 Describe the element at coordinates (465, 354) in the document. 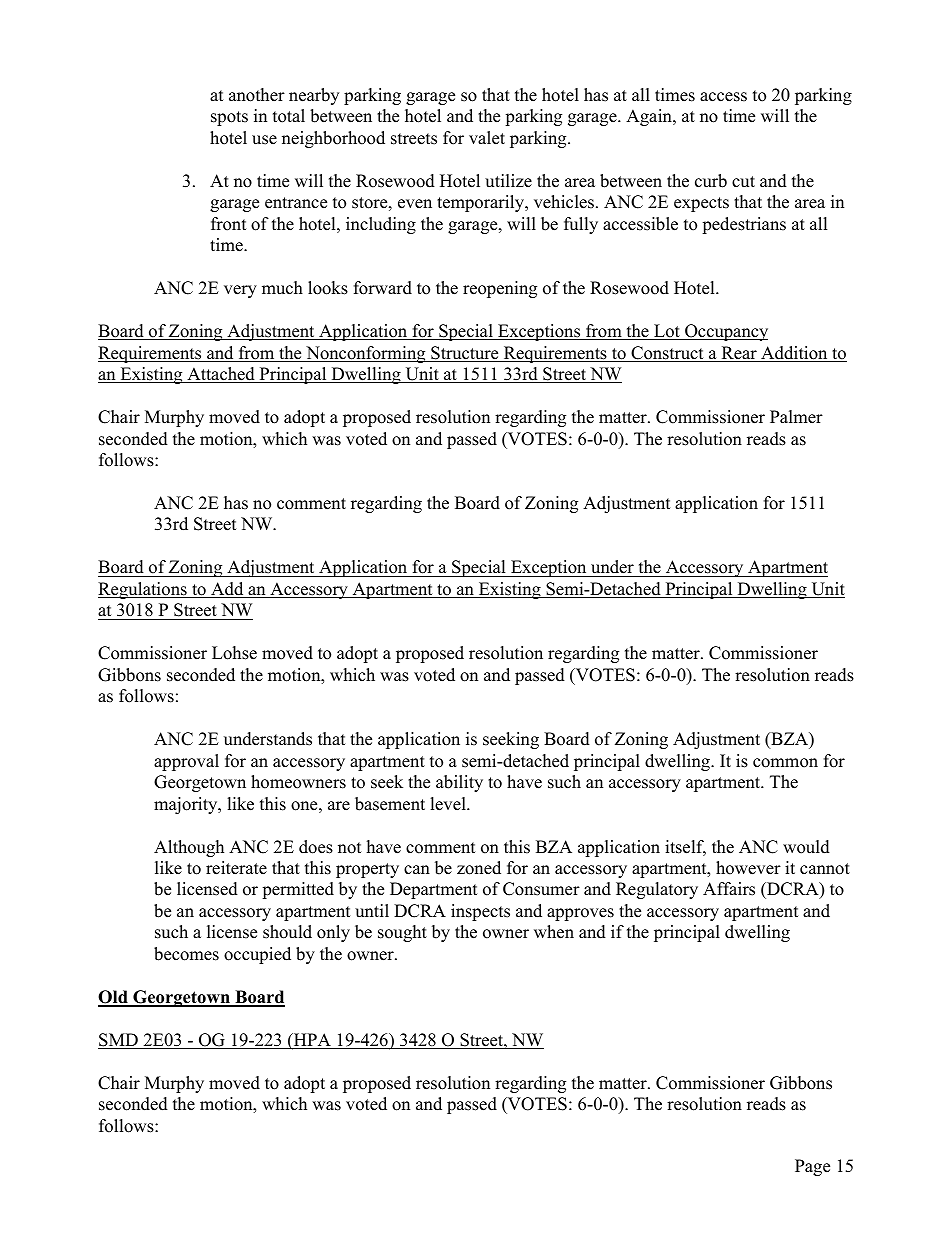

I see `Structure` at that location.
